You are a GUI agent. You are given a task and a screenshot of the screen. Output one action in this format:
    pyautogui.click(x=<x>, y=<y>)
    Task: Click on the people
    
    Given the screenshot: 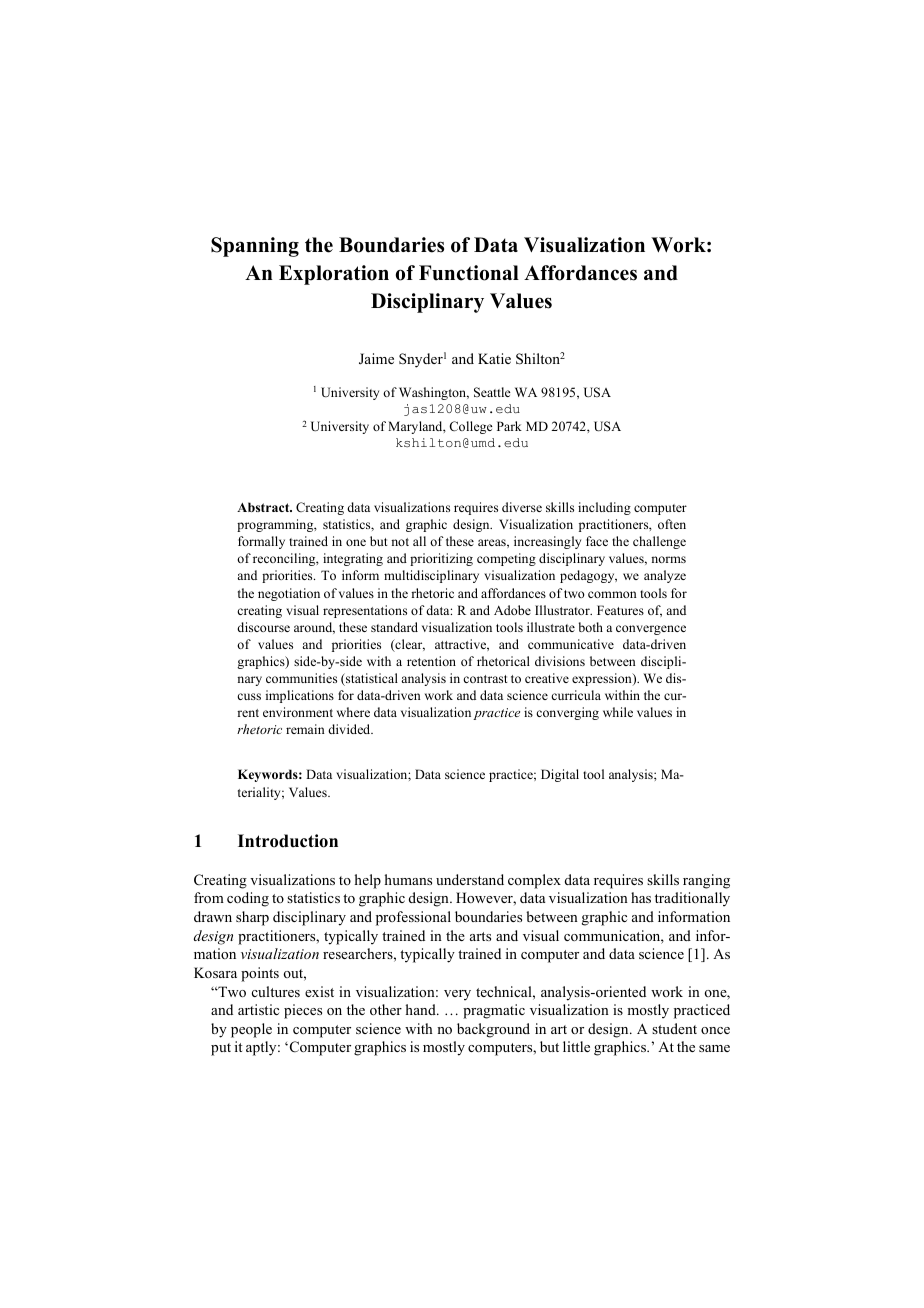 What is the action you would take?
    pyautogui.click(x=251, y=1030)
